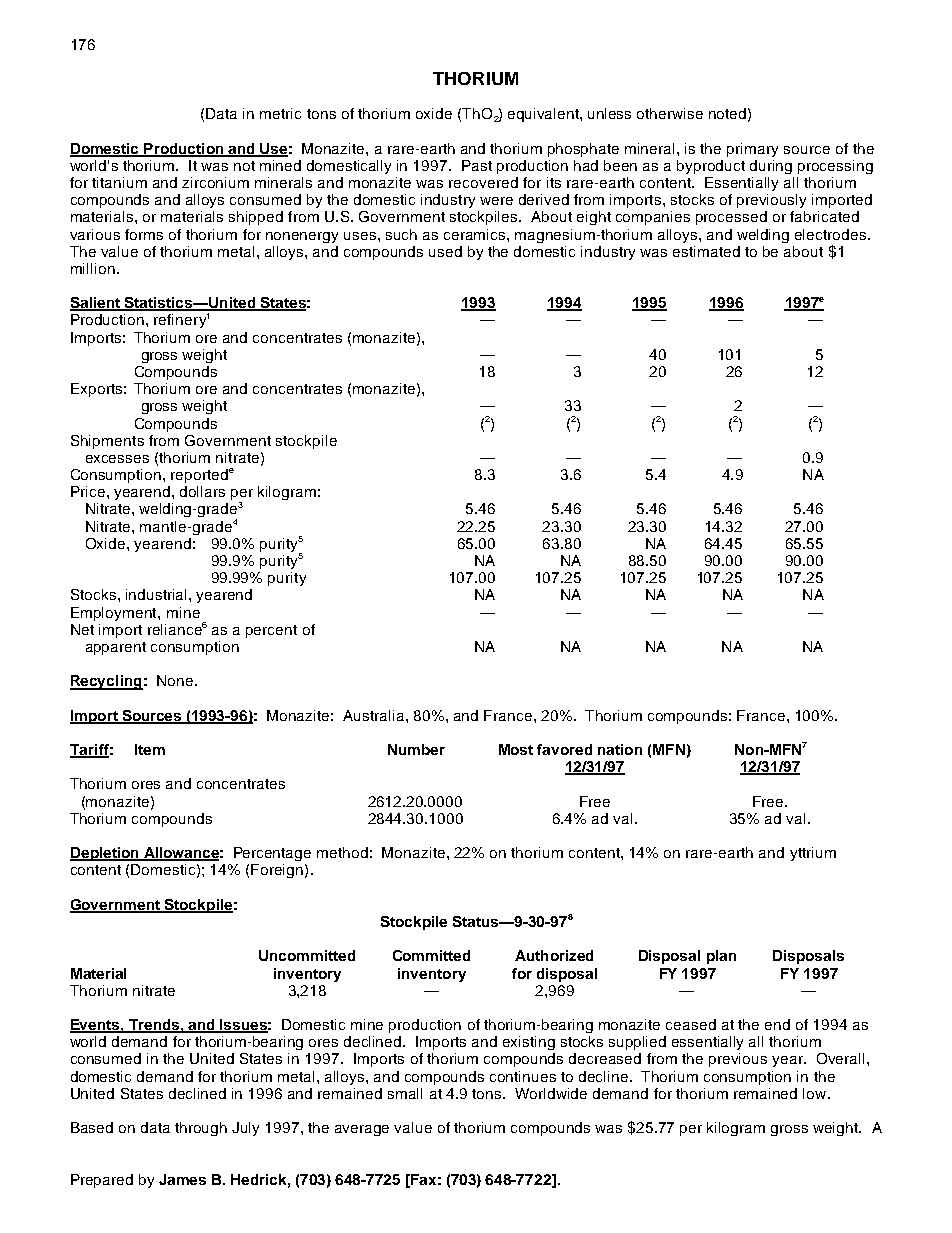  What do you see at coordinates (620, 749) in the screenshot?
I see `nation` at bounding box center [620, 749].
